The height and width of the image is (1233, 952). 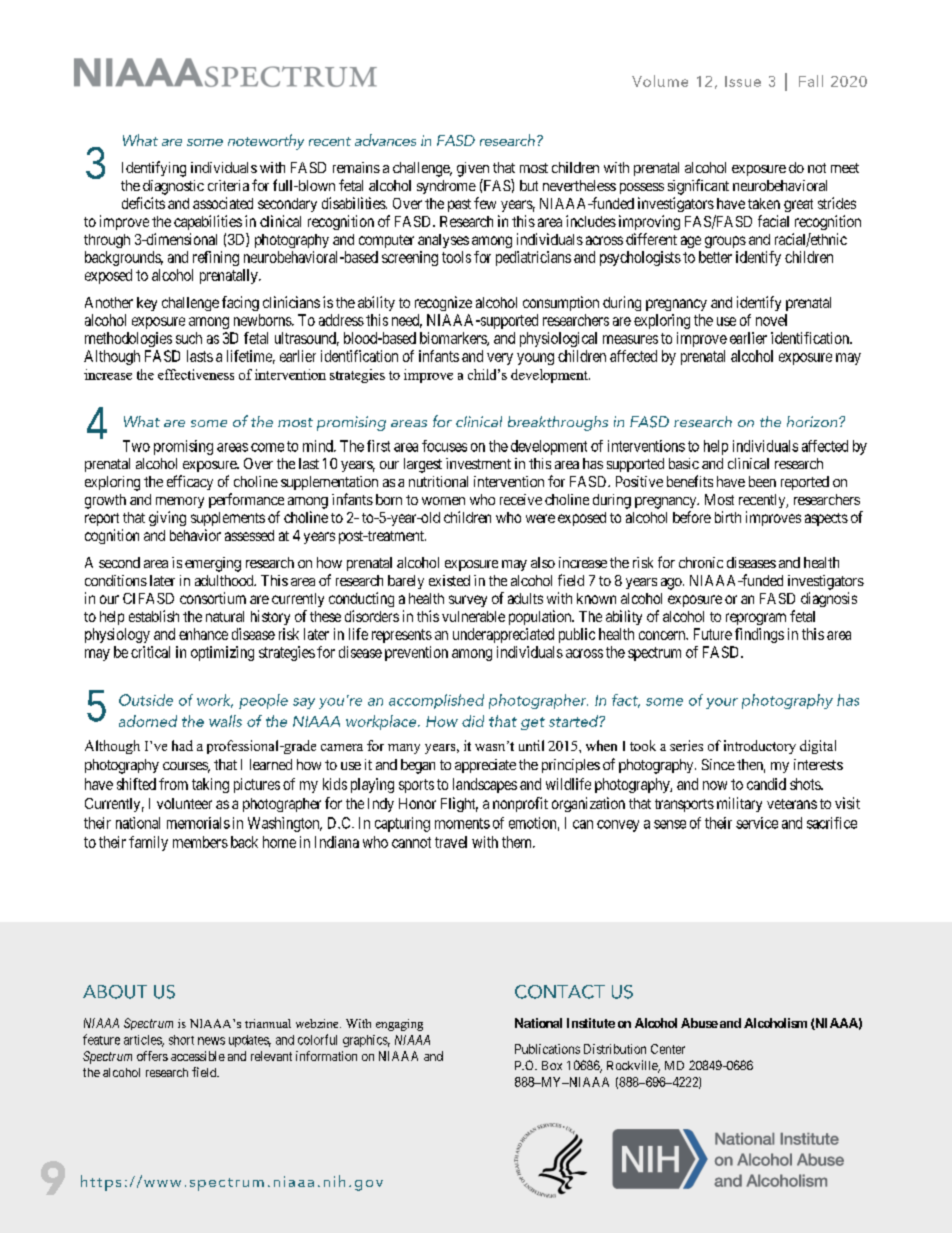 I want to click on existed, so click(x=449, y=580).
